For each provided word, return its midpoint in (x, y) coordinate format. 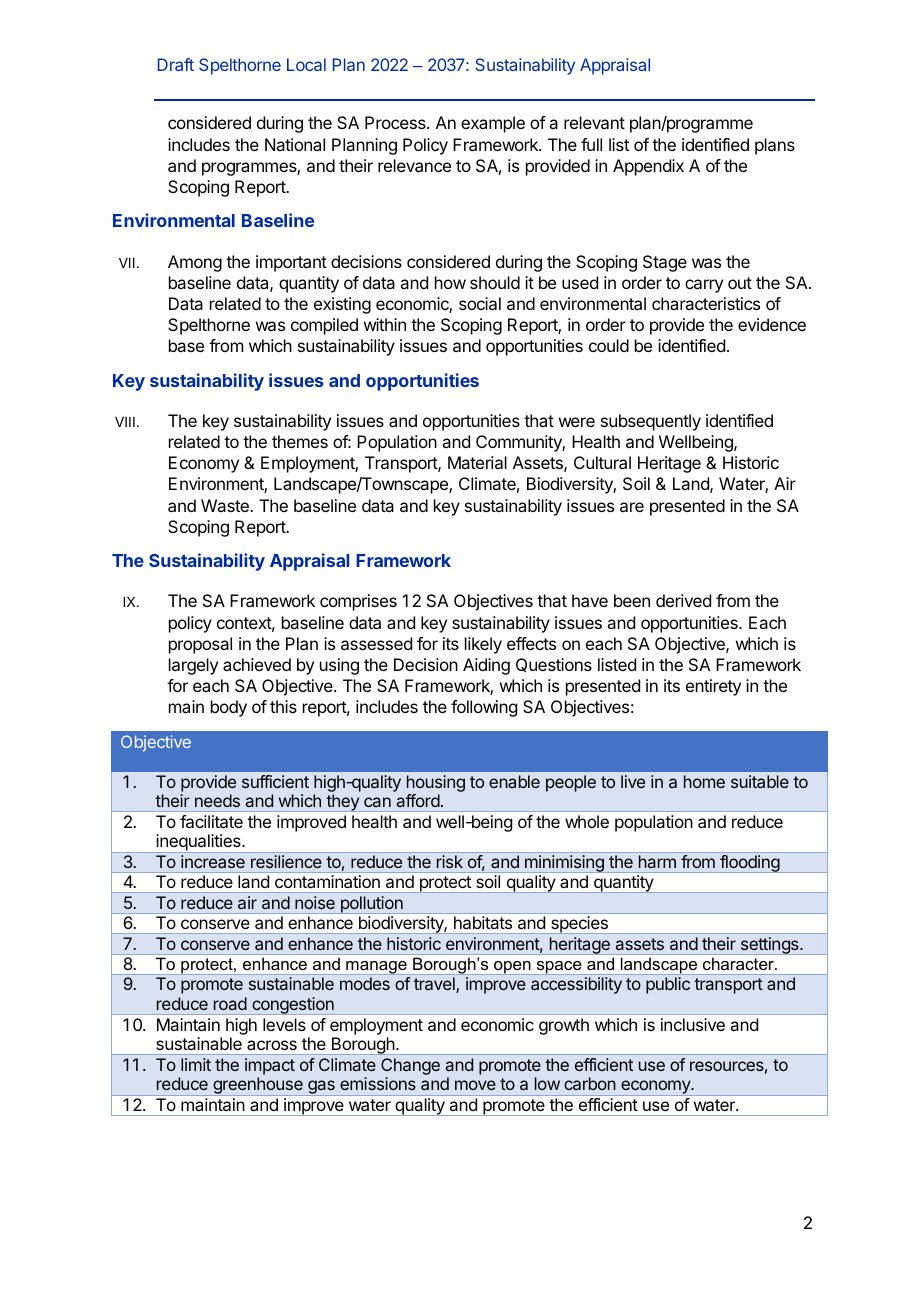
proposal (200, 645)
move (475, 1085)
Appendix (648, 167)
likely (483, 645)
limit (196, 1064)
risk (450, 861)
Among (195, 263)
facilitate (211, 821)
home (704, 781)
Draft (176, 64)
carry (704, 286)
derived (683, 600)
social (480, 303)
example (493, 124)
